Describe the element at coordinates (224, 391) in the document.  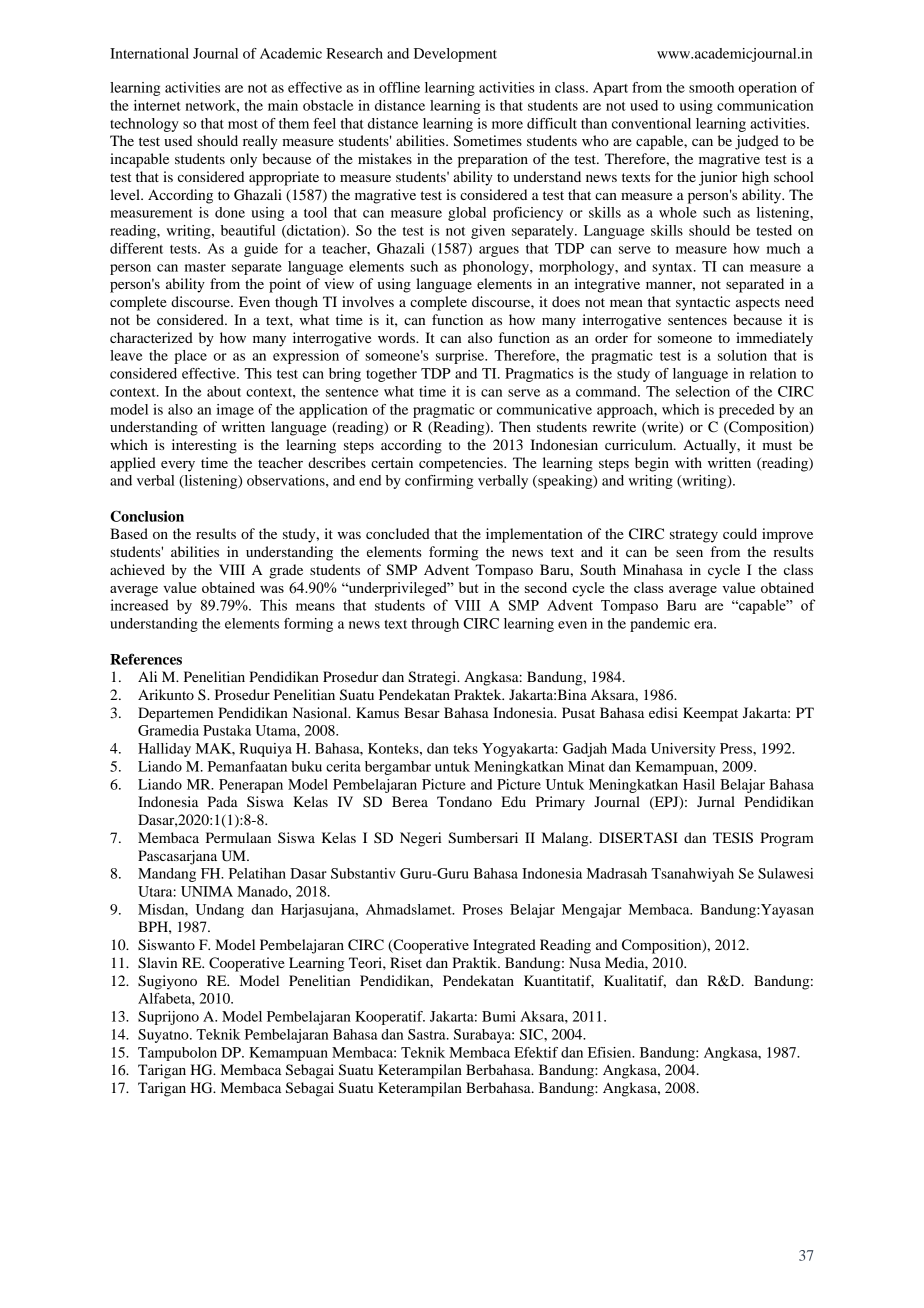
I see `about` at that location.
